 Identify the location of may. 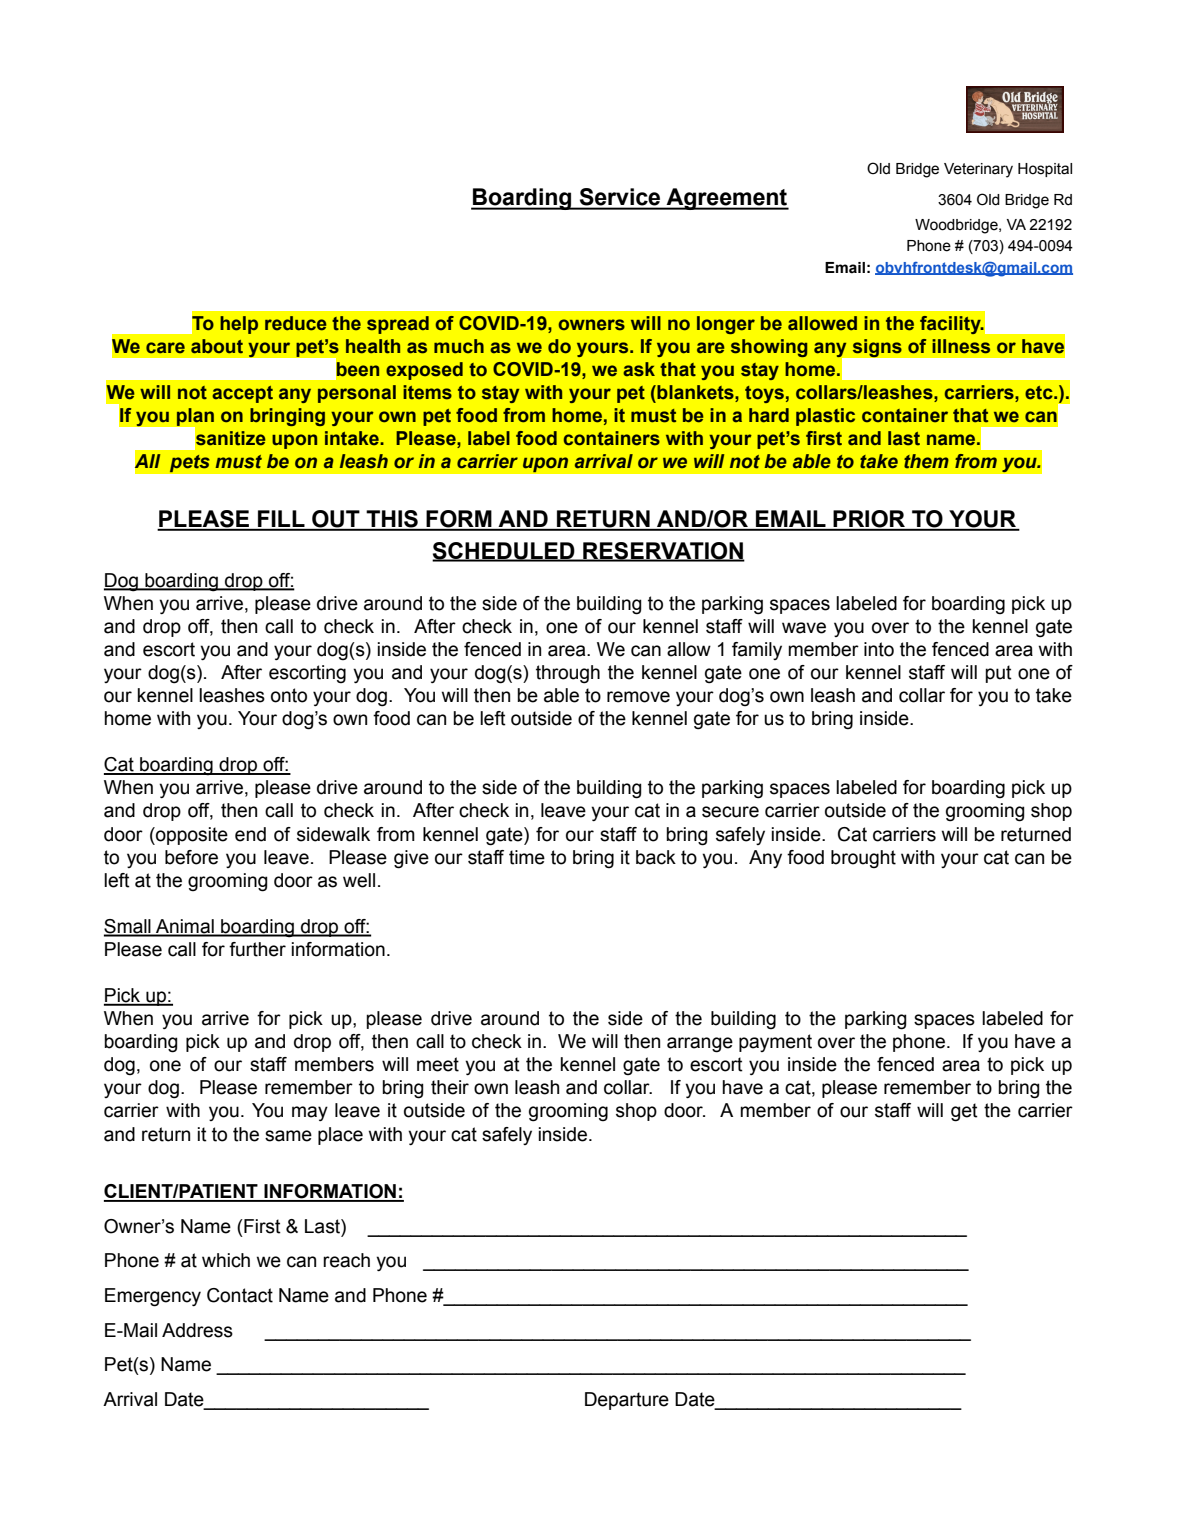
(310, 1113).
